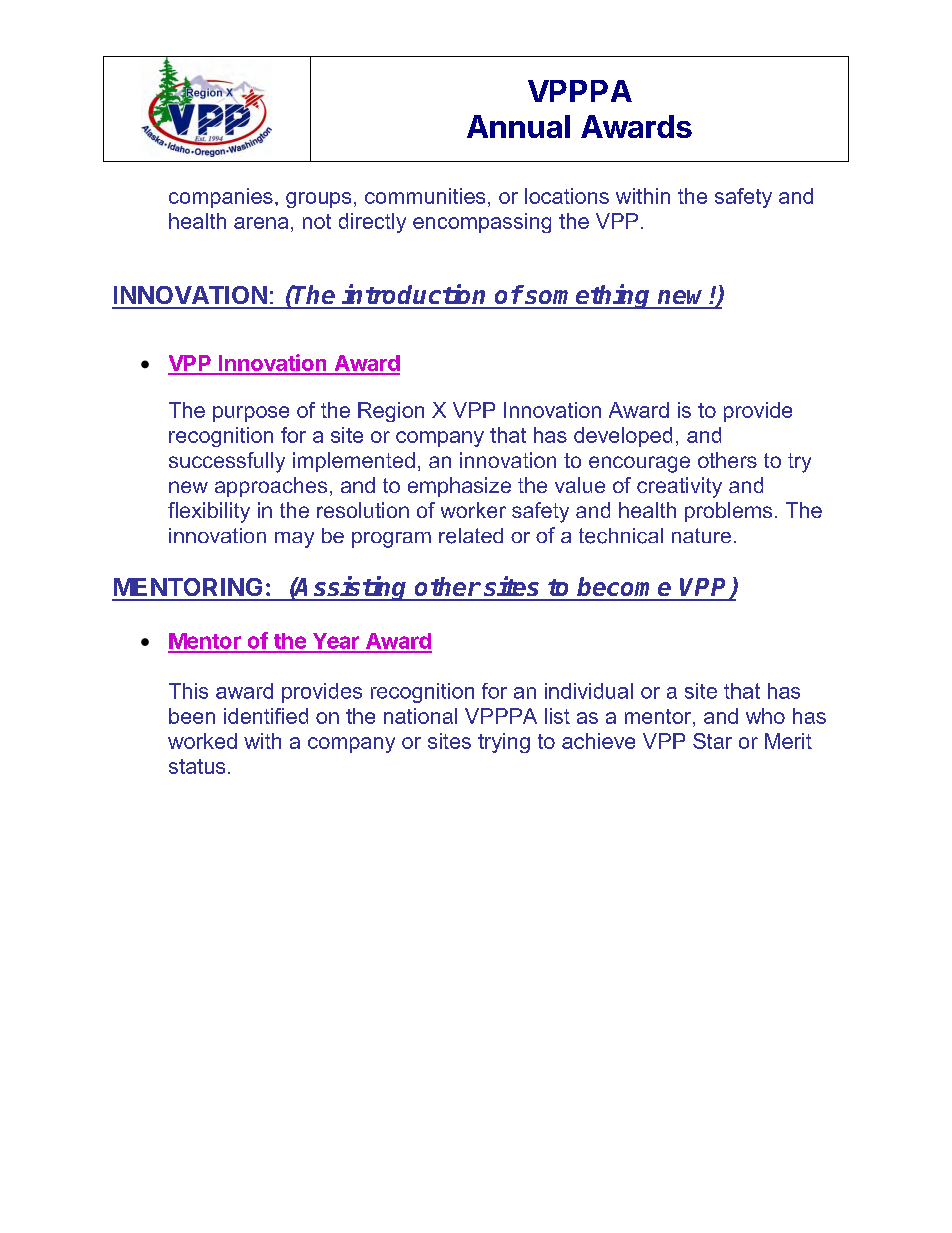 Image resolution: width=952 pixels, height=1233 pixels. I want to click on related, so click(471, 536).
